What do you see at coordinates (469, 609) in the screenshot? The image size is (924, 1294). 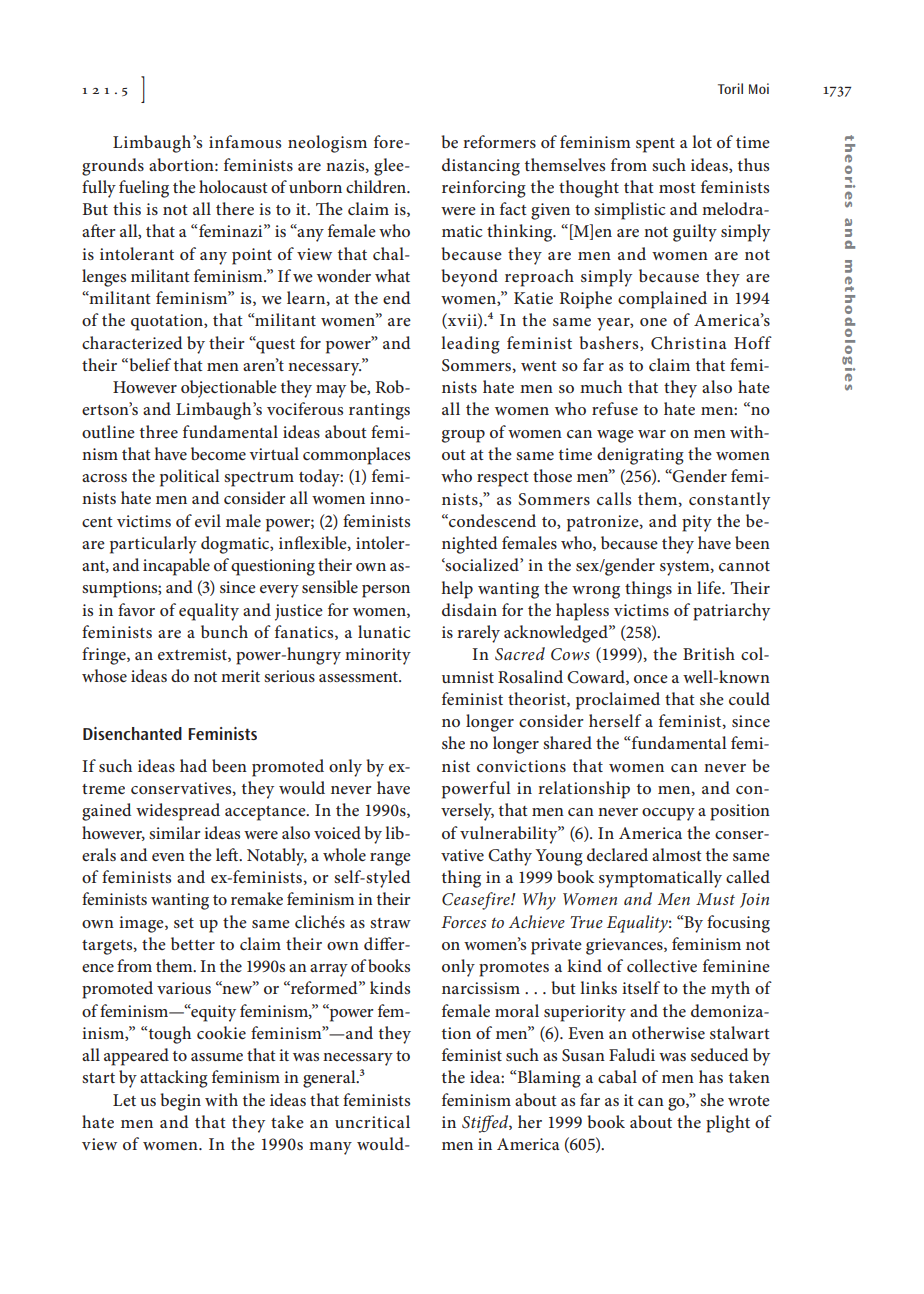 I see `disdain` at bounding box center [469, 609].
